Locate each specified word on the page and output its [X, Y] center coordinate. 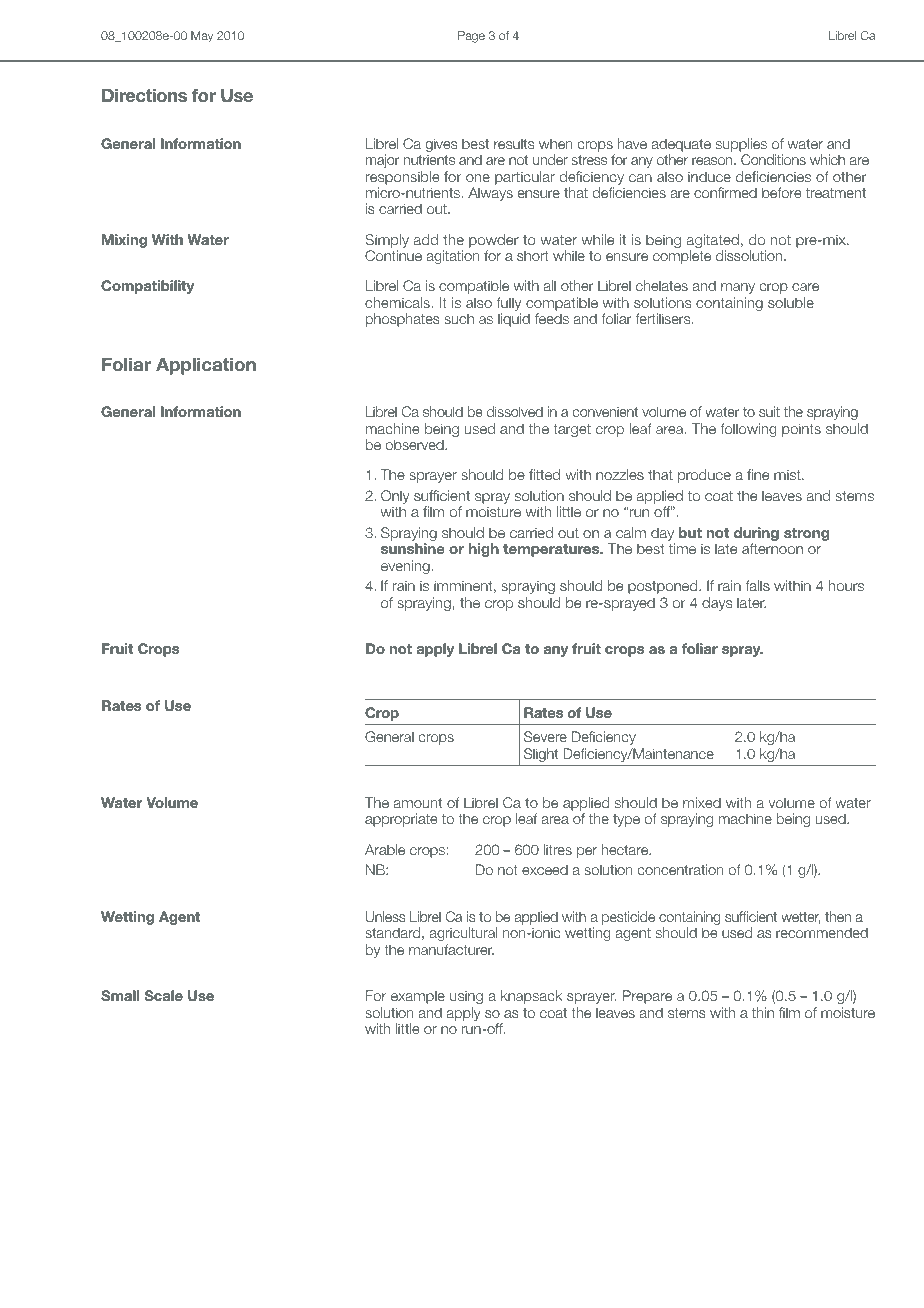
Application [206, 366]
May [202, 37]
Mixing [124, 241]
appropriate [401, 820]
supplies [741, 146]
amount [418, 803]
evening [406, 567]
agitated [713, 242]
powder [494, 241]
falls [757, 585]
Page [471, 37]
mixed [702, 802]
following [748, 430]
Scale [164, 995]
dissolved [515, 411]
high [484, 550]
